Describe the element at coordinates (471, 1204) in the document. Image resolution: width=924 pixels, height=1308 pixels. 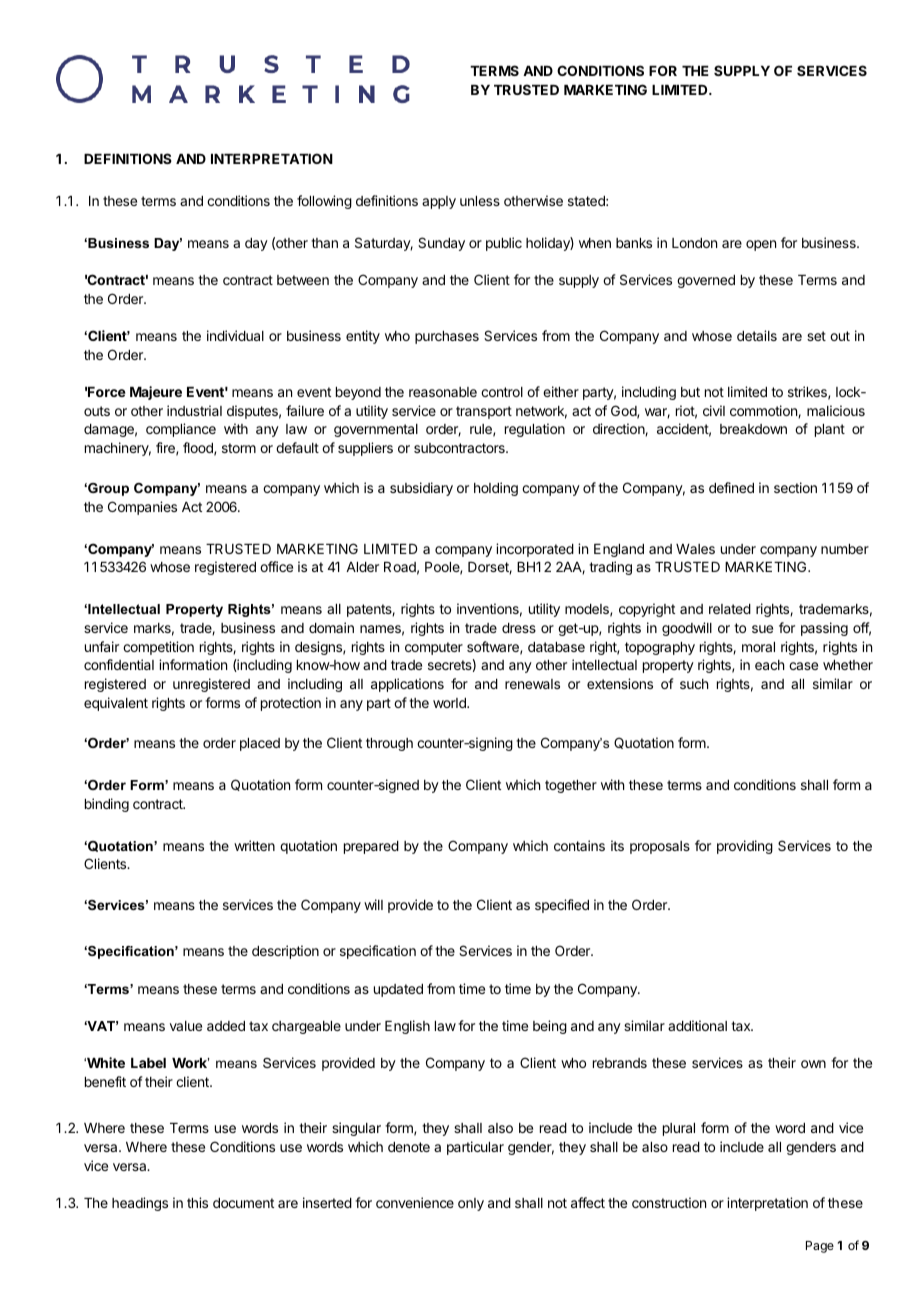
I see `only` at that location.
